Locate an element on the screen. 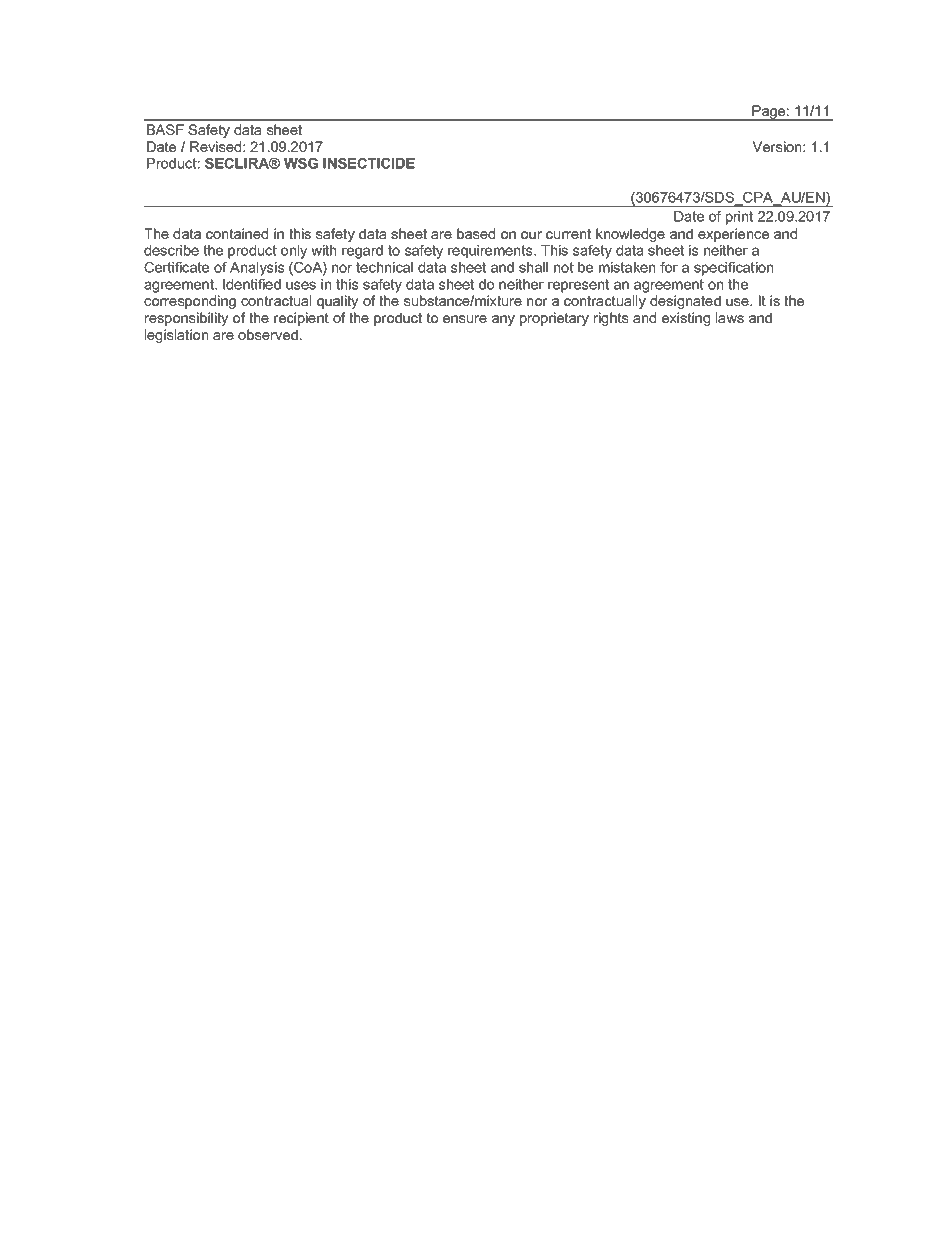  knowledge is located at coordinates (630, 235).
